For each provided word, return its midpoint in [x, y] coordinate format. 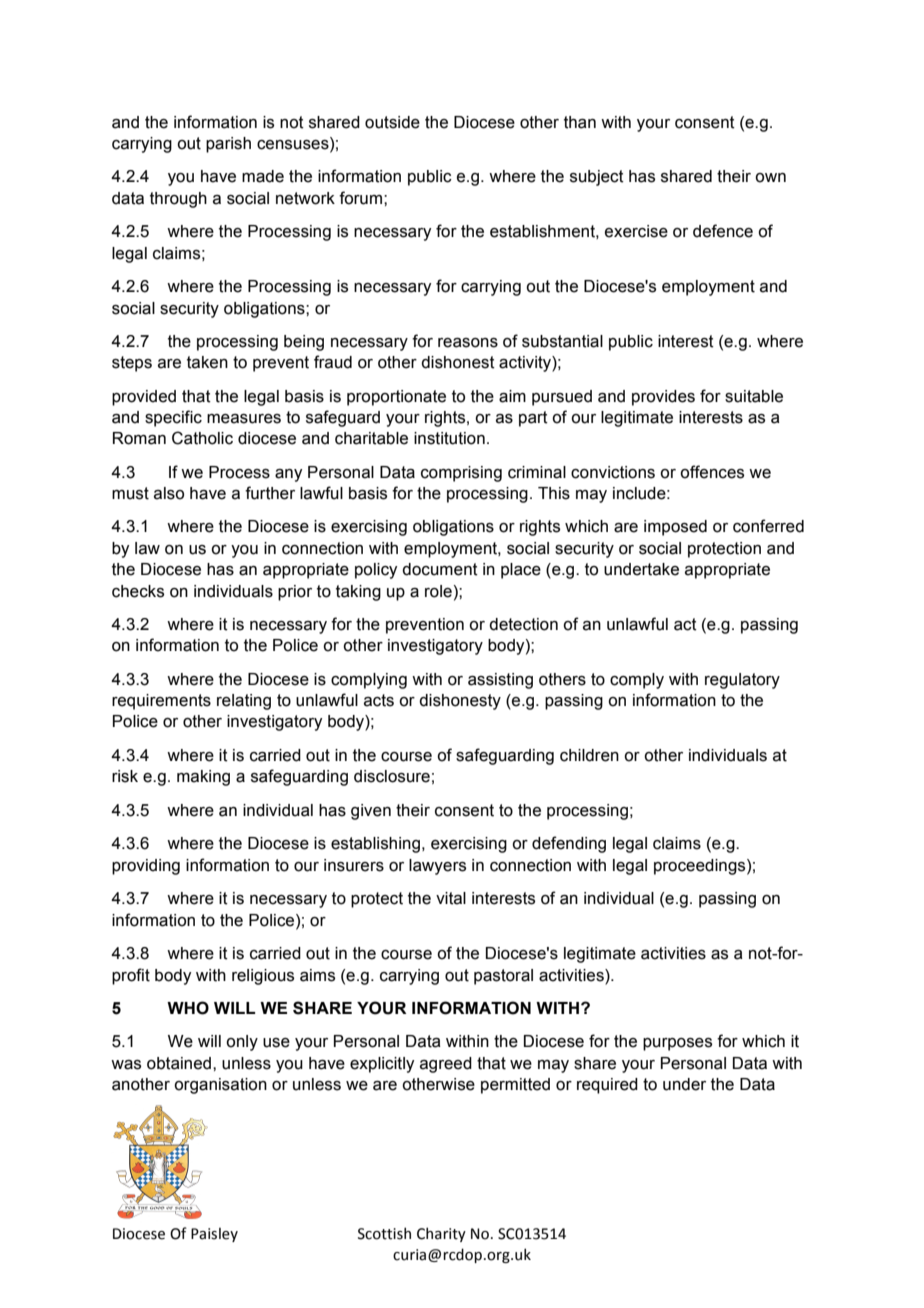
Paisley [214, 1235]
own [770, 178]
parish [228, 145]
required [607, 1086]
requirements [161, 702]
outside [392, 122]
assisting [500, 681]
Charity [441, 1234]
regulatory [742, 681]
